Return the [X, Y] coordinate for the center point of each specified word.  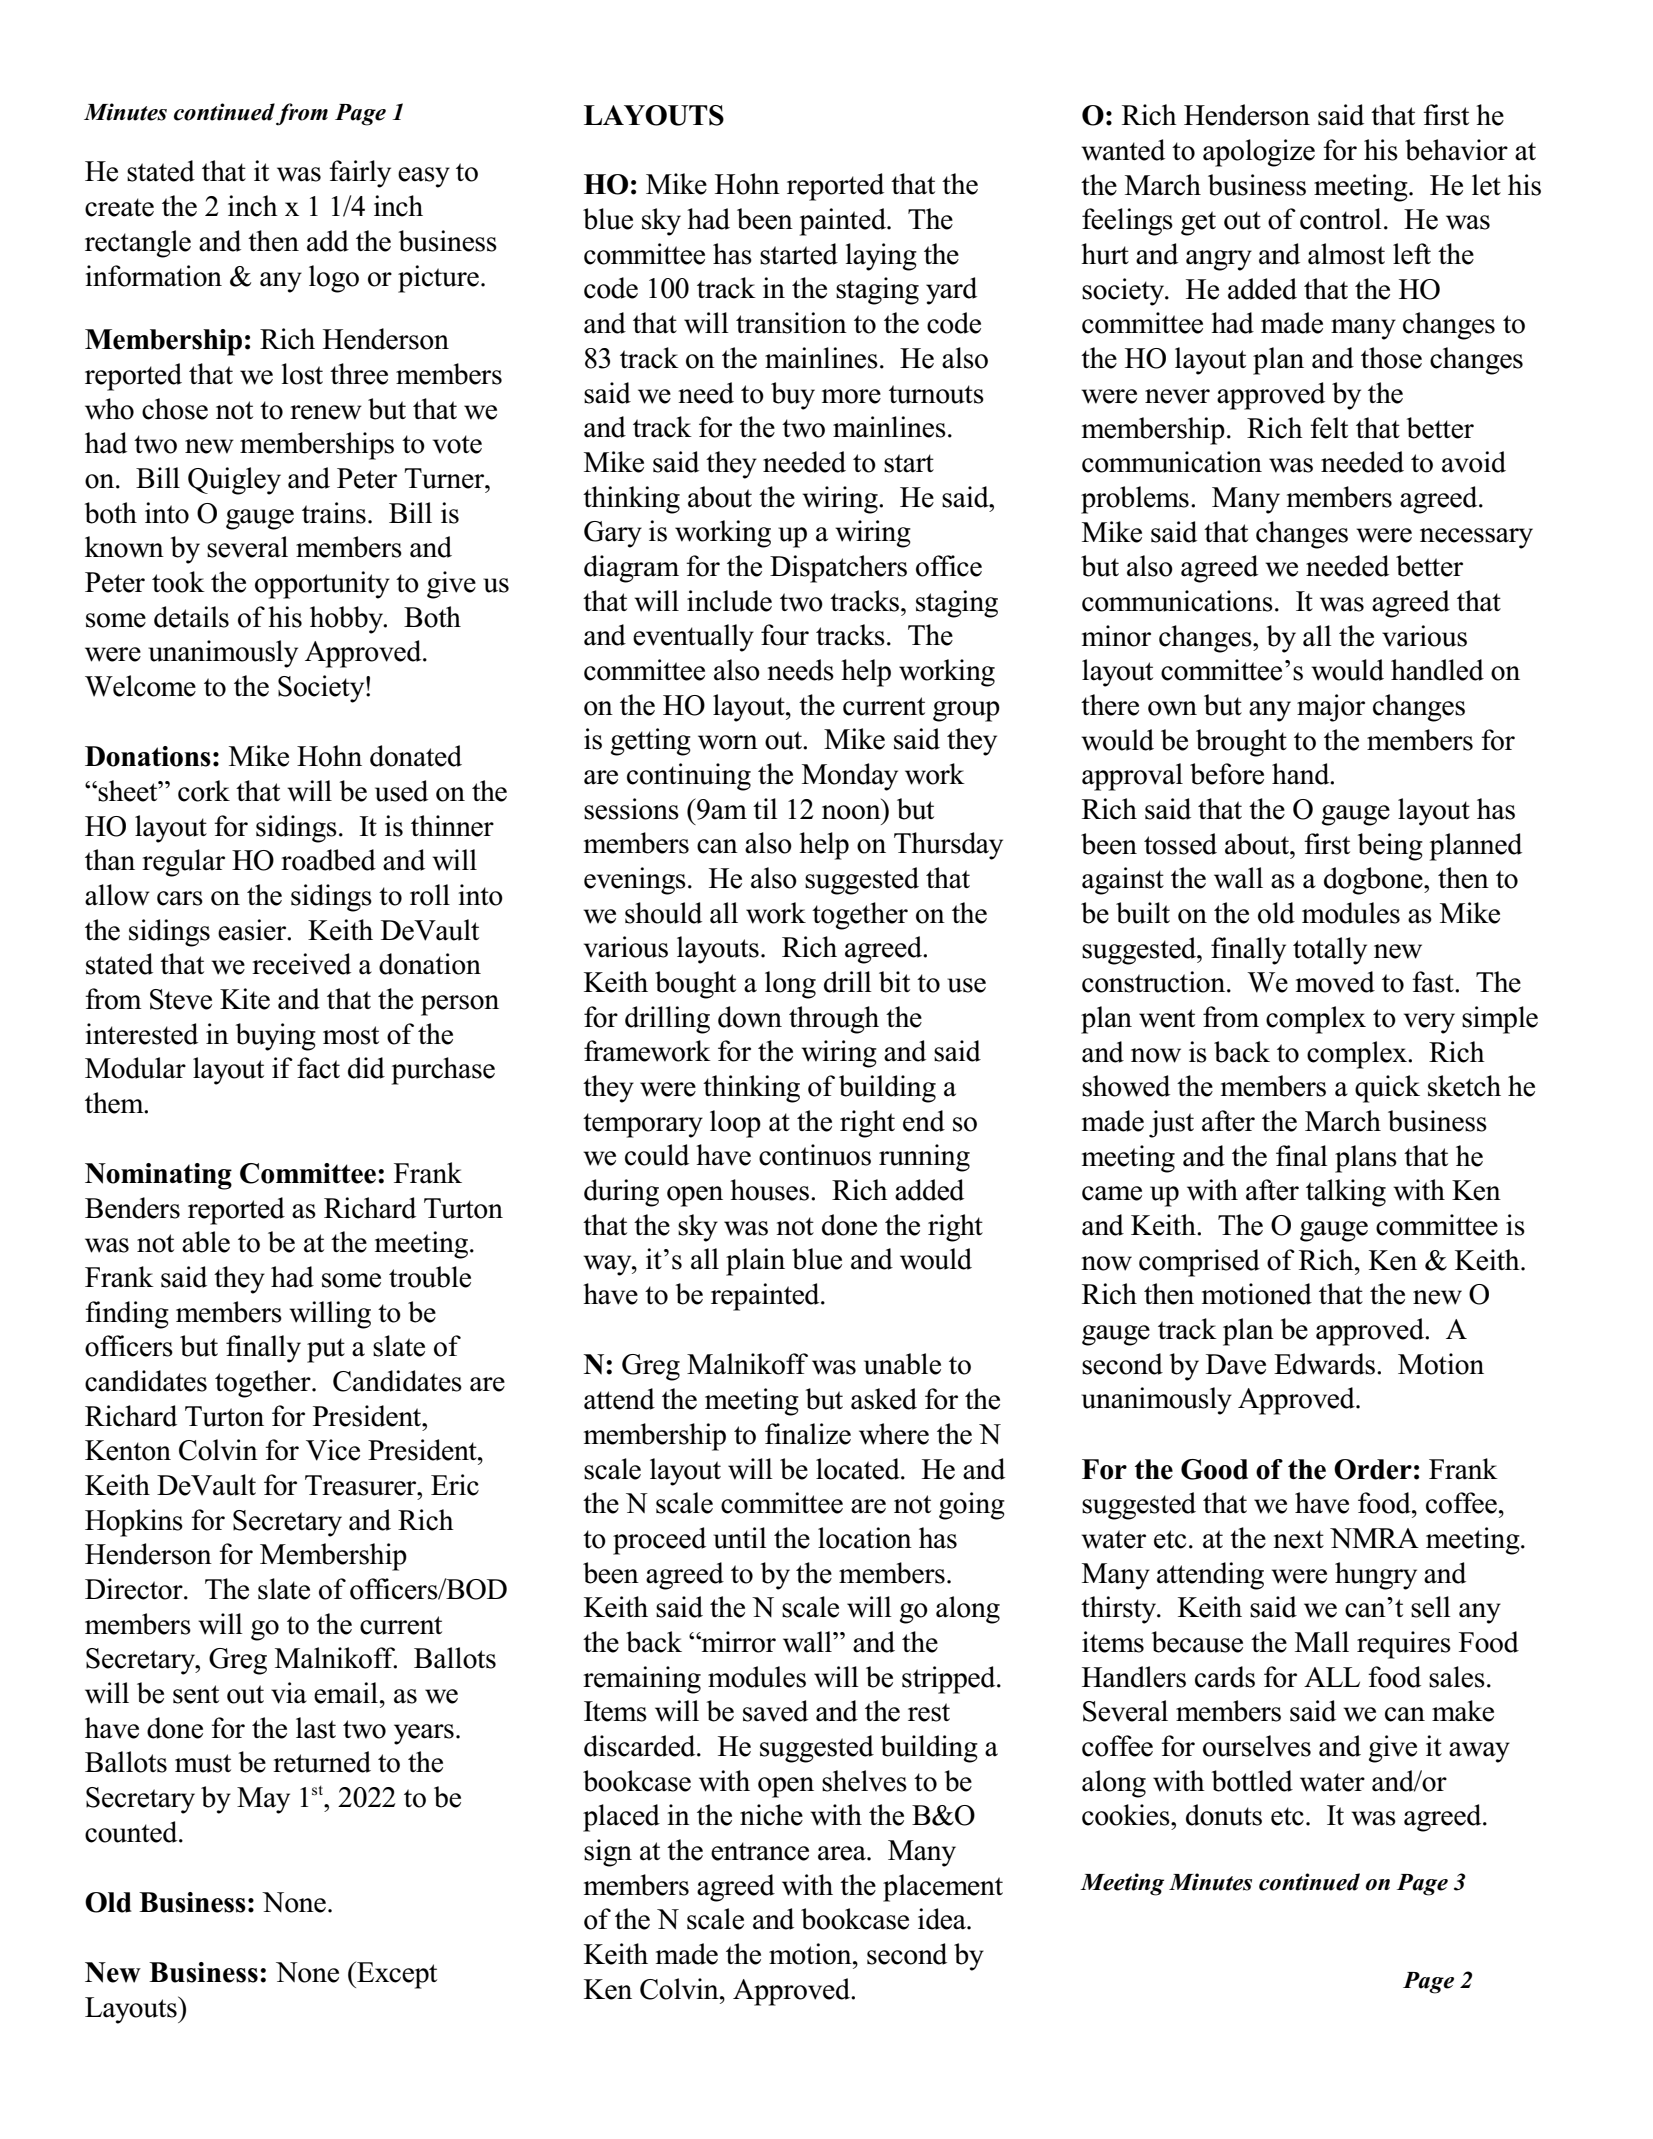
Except [396, 1975]
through [834, 1020]
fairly [360, 174]
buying [275, 1037]
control [1341, 219]
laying [881, 257]
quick [1387, 1089]
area [843, 1853]
